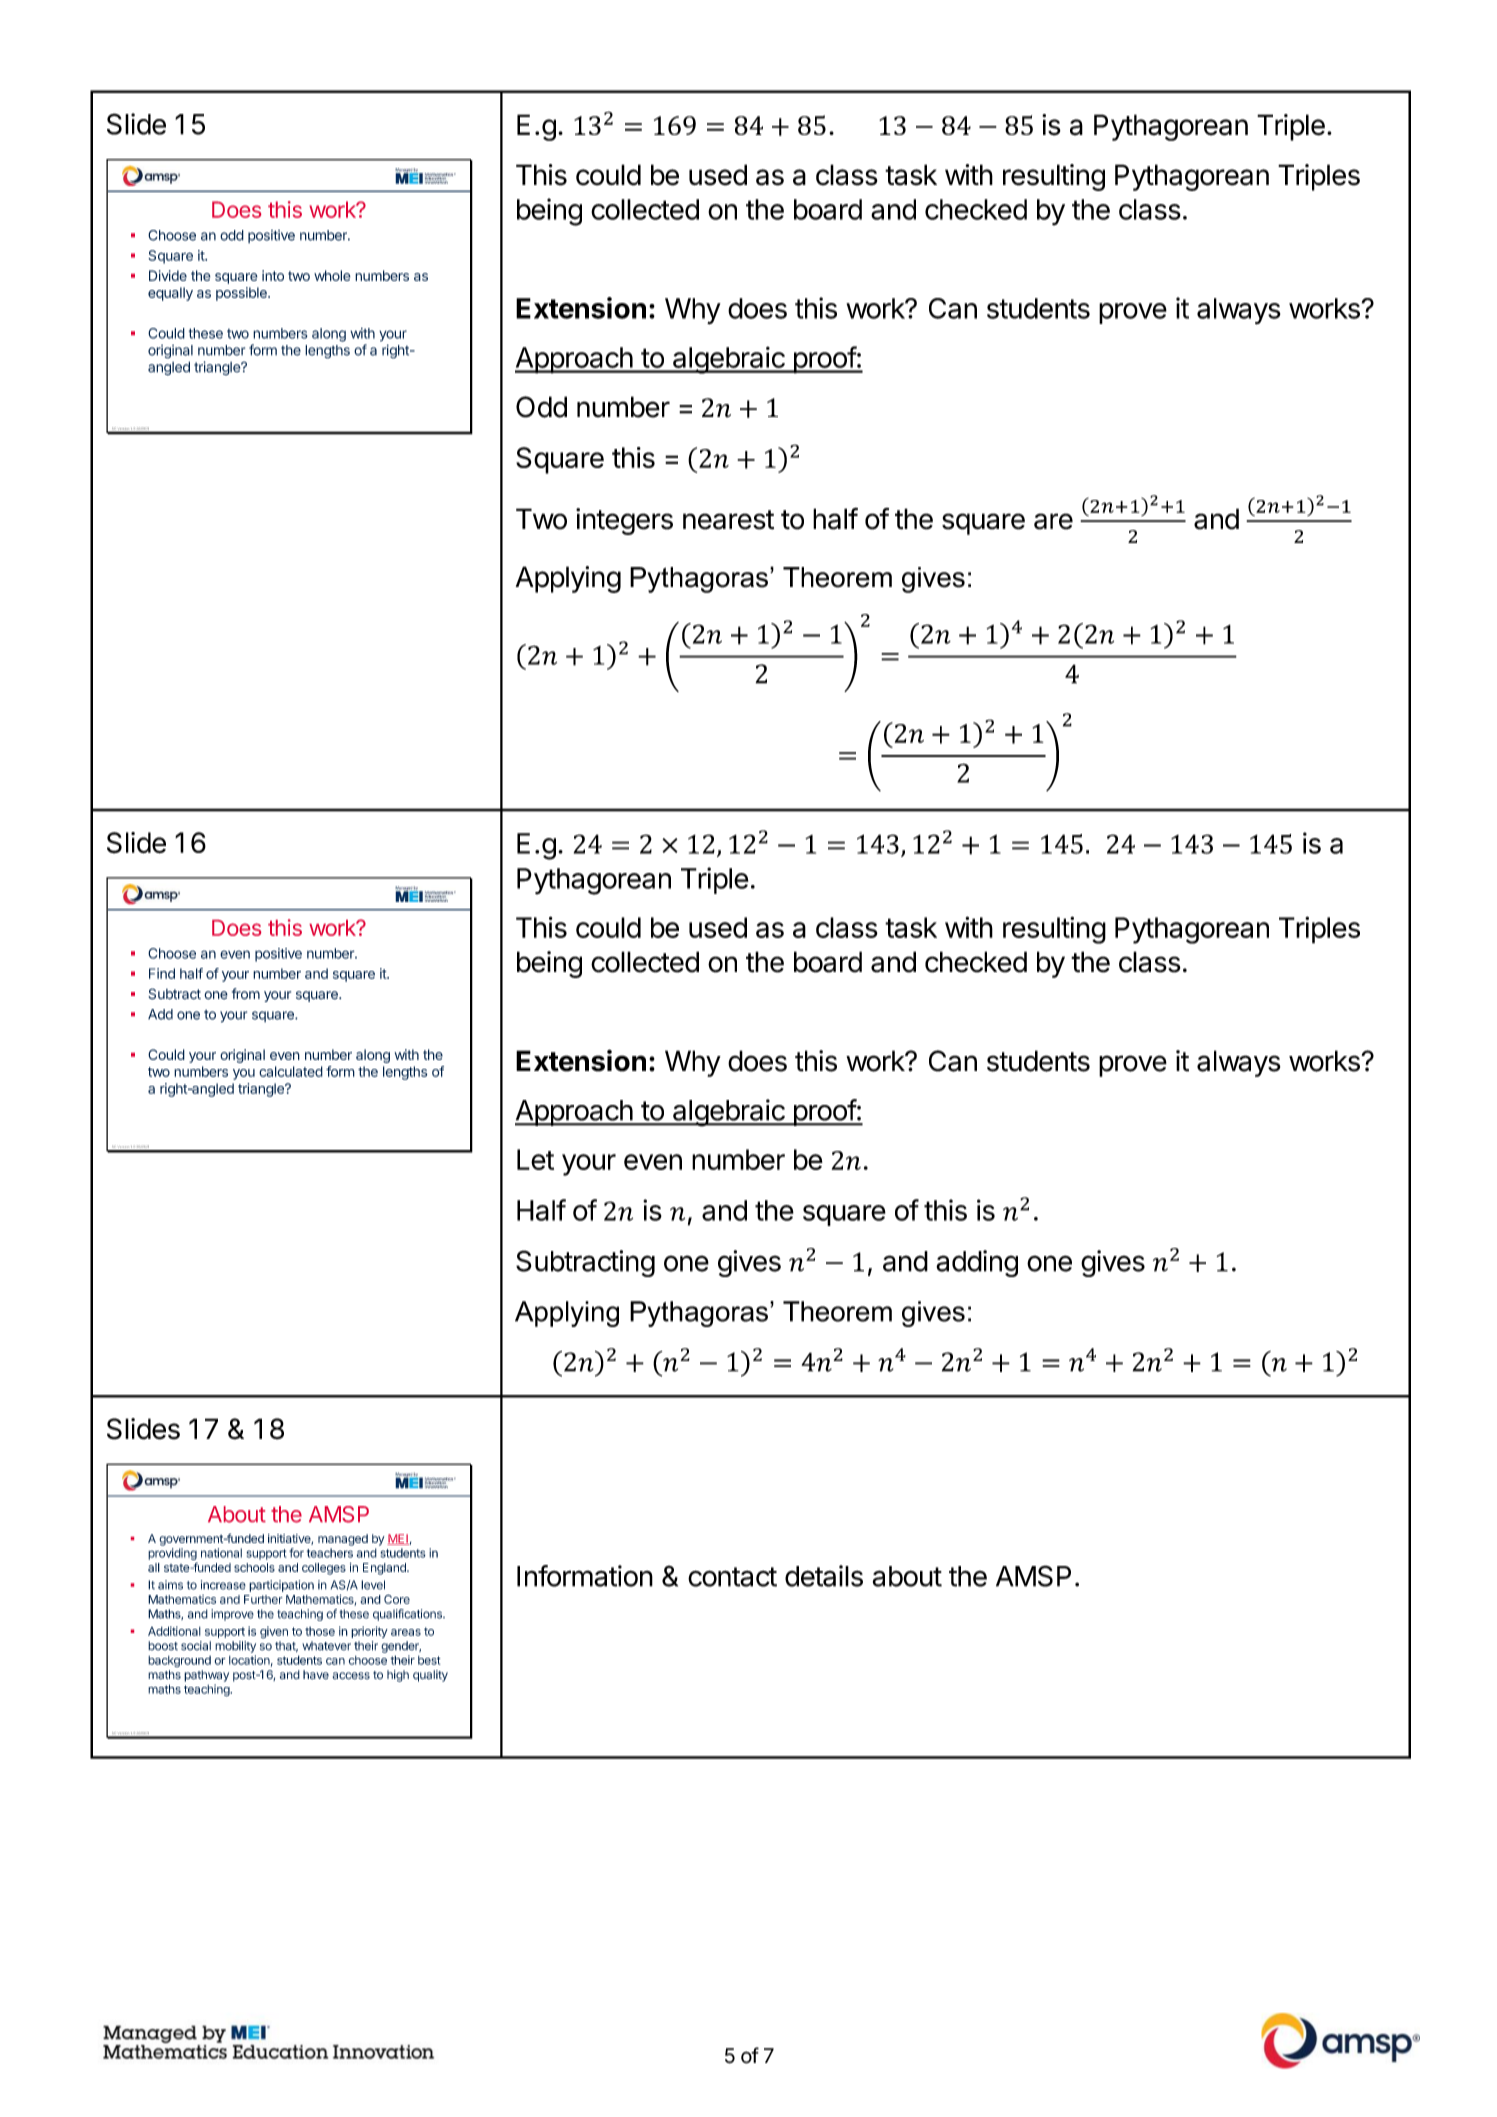 This screenshot has width=1497, height=2117. What do you see at coordinates (242, 294) in the screenshot?
I see `possible` at bounding box center [242, 294].
